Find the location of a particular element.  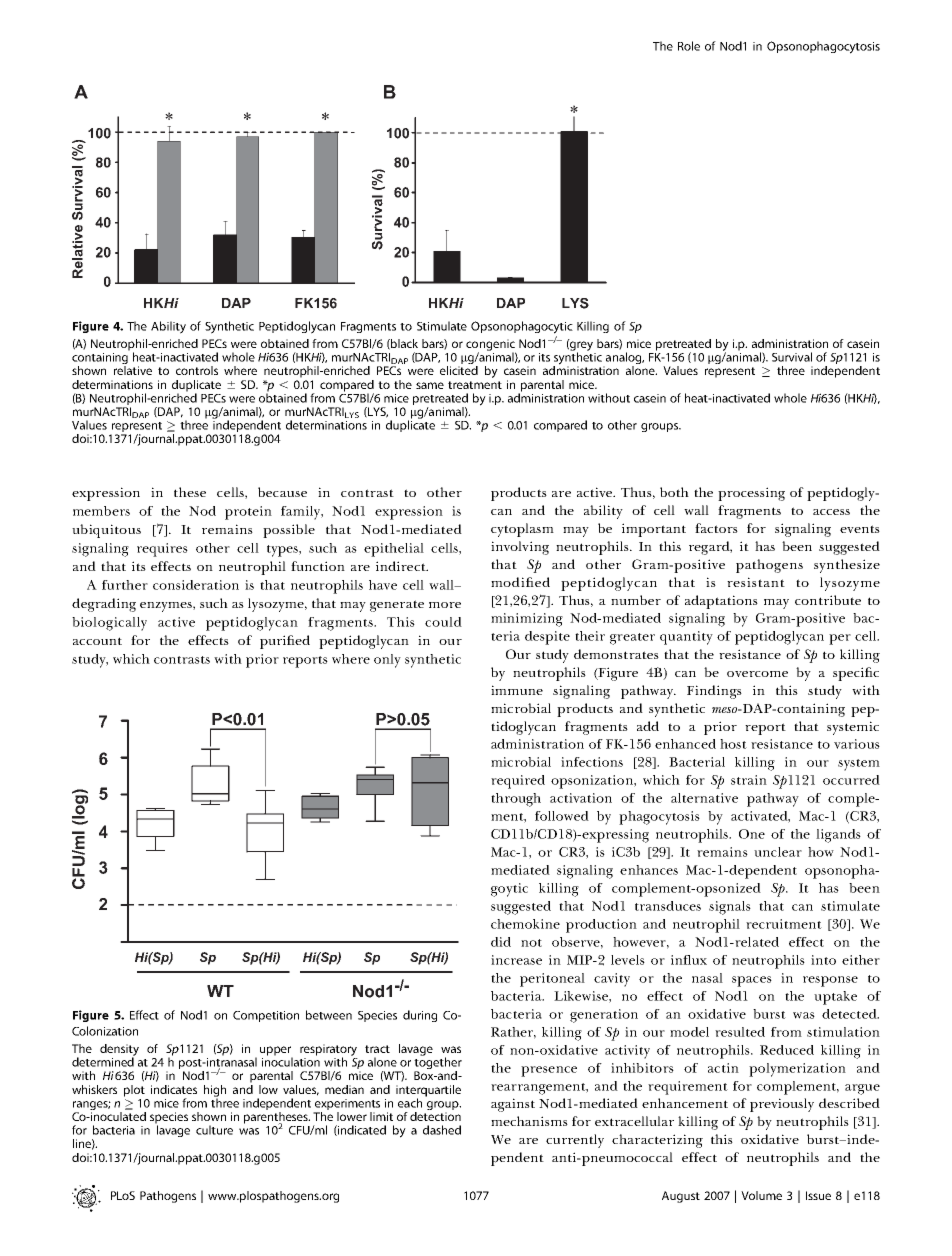

through is located at coordinates (516, 800).
